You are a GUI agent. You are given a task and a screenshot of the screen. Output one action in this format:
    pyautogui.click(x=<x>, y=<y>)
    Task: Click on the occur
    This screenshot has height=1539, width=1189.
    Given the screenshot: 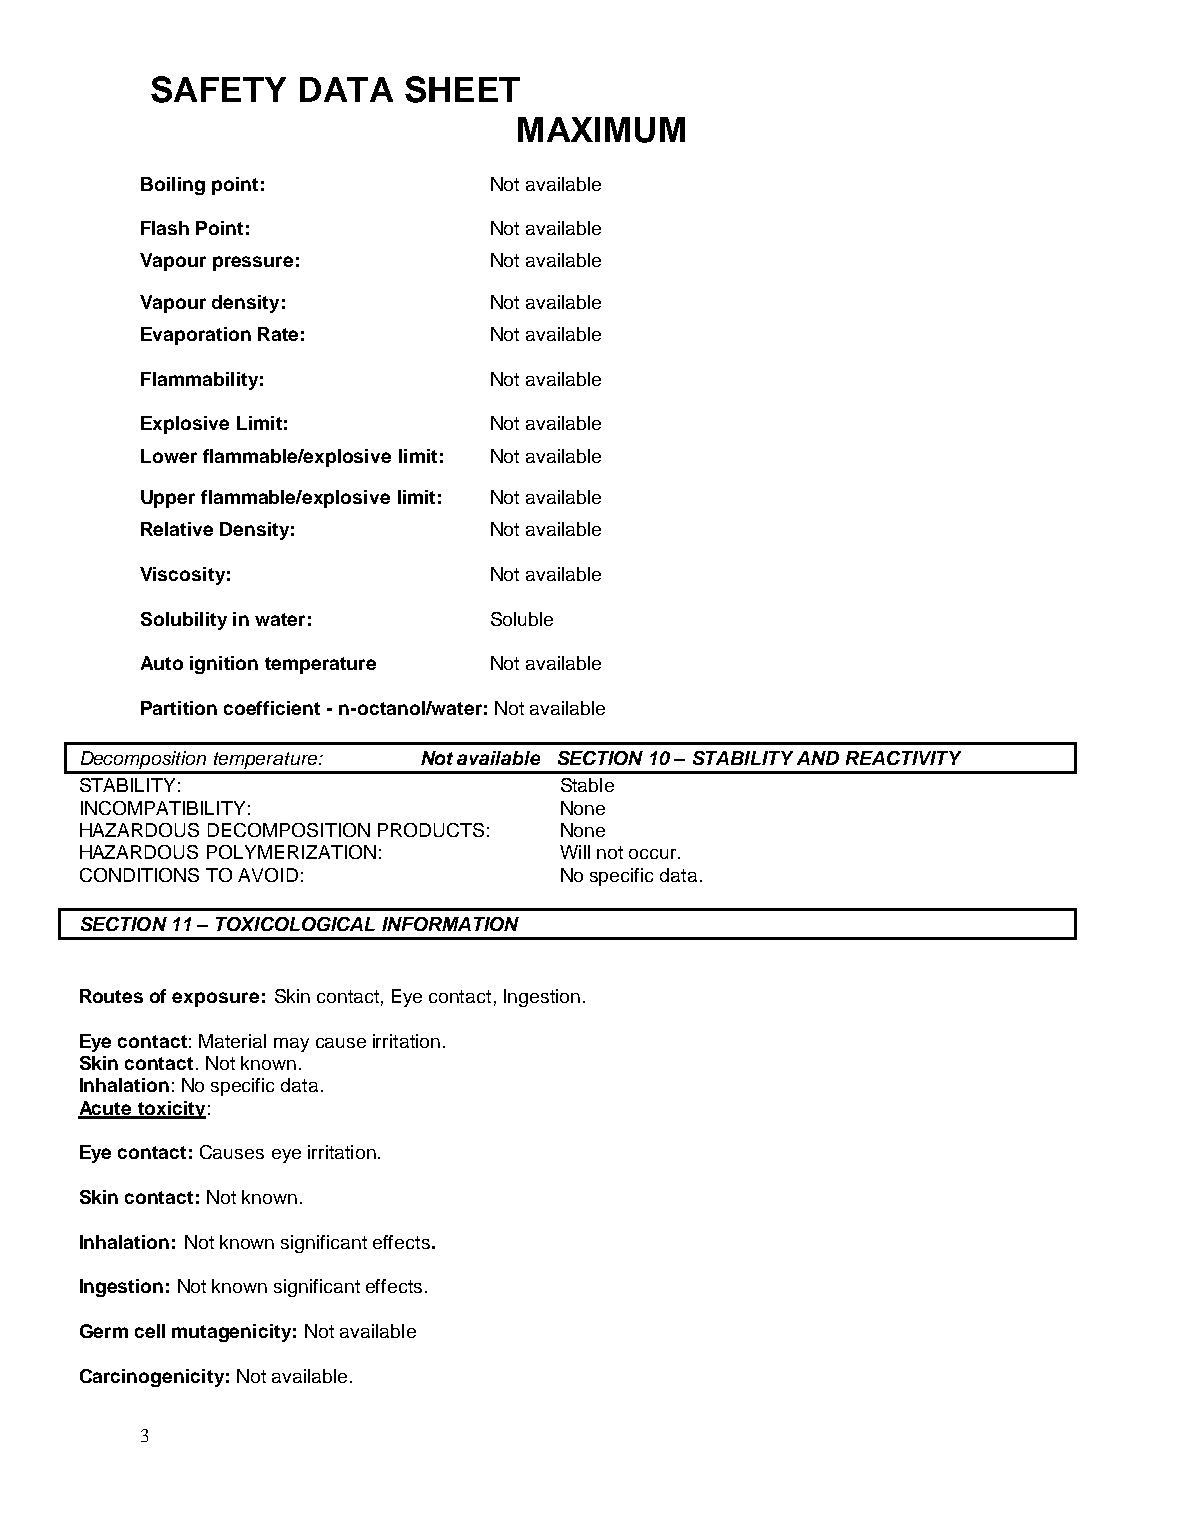 What is the action you would take?
    pyautogui.click(x=654, y=854)
